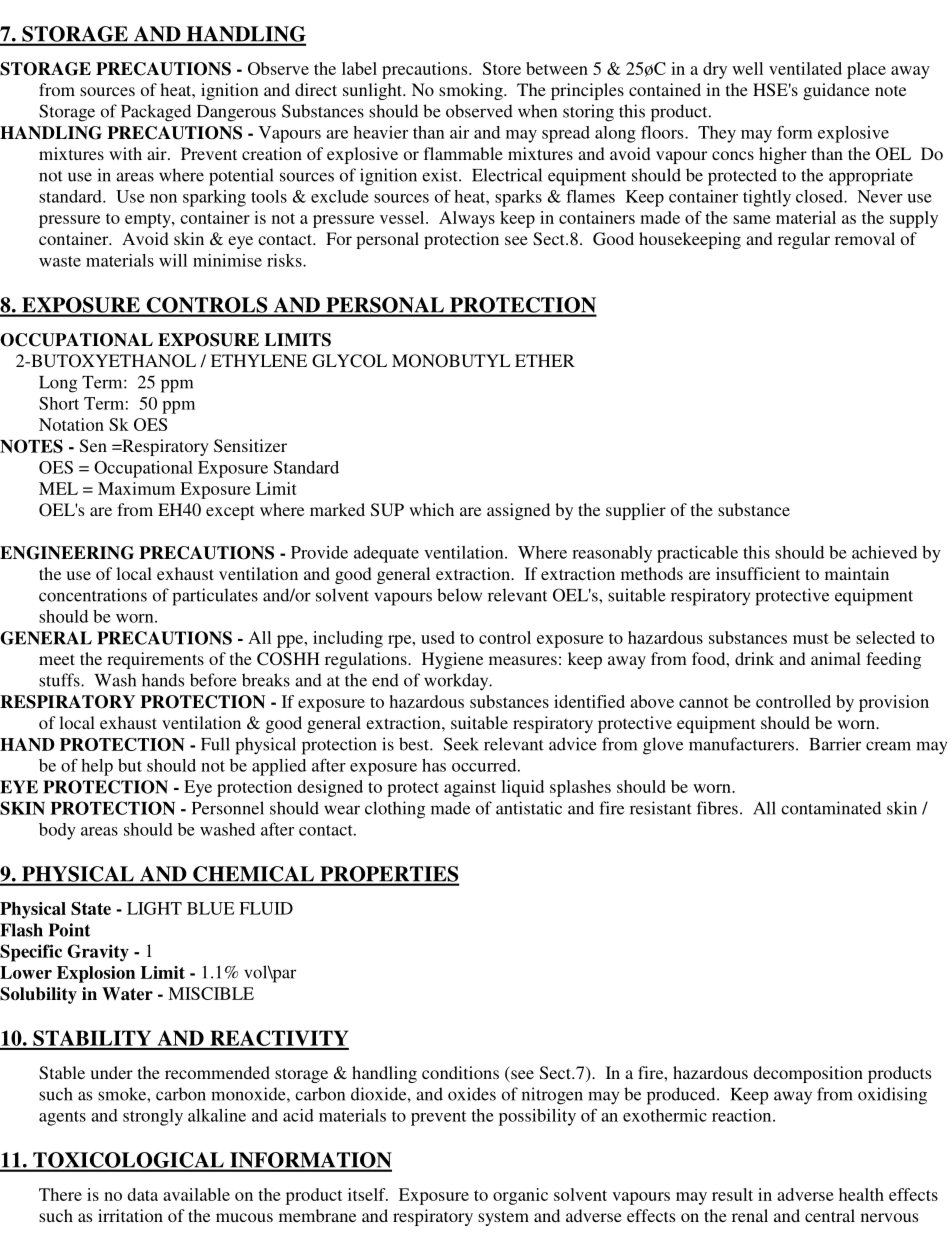  Describe the element at coordinates (452, 660) in the screenshot. I see `Hygiene` at that location.
